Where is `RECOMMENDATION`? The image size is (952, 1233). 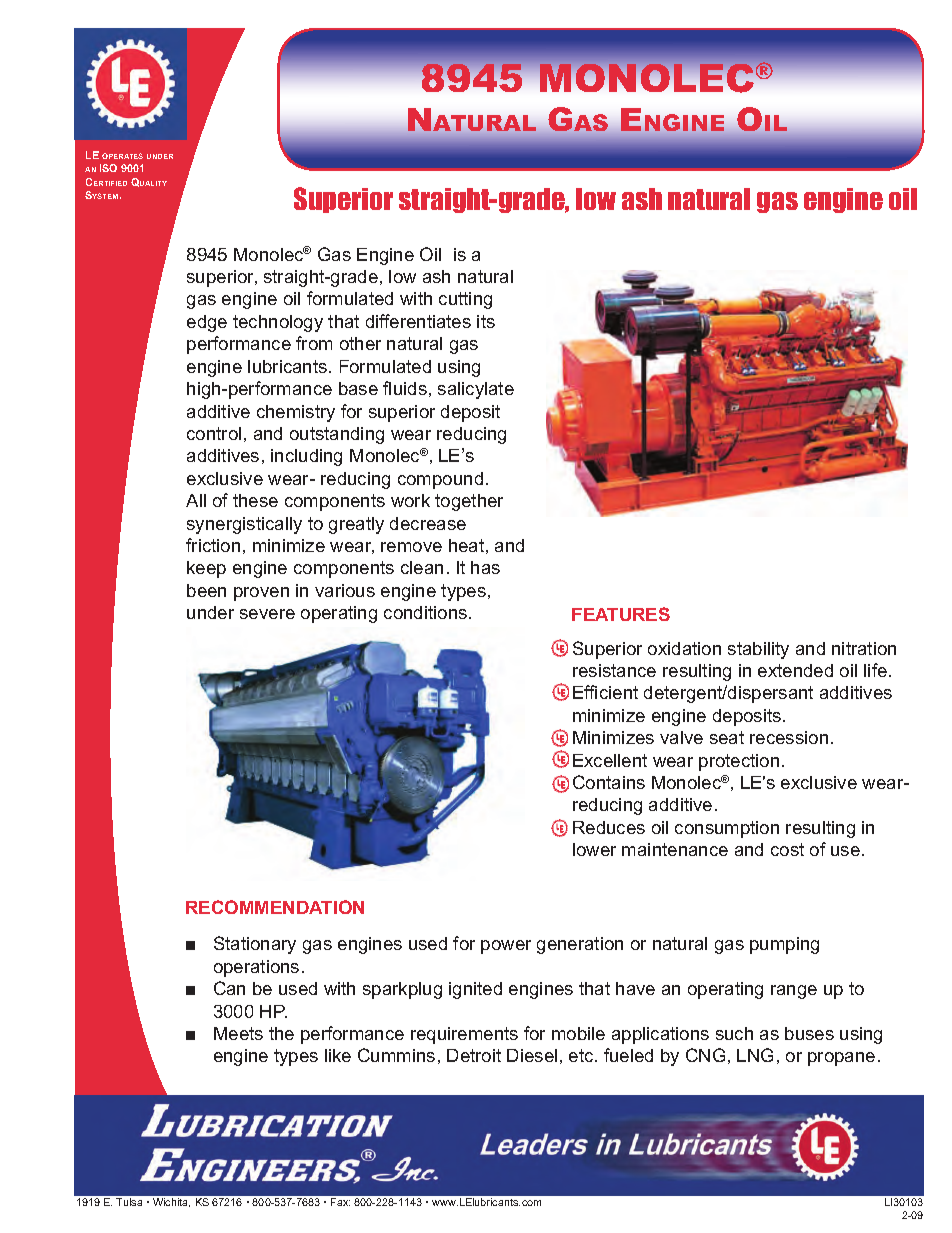
RECOMMENDATION is located at coordinates (275, 907).
